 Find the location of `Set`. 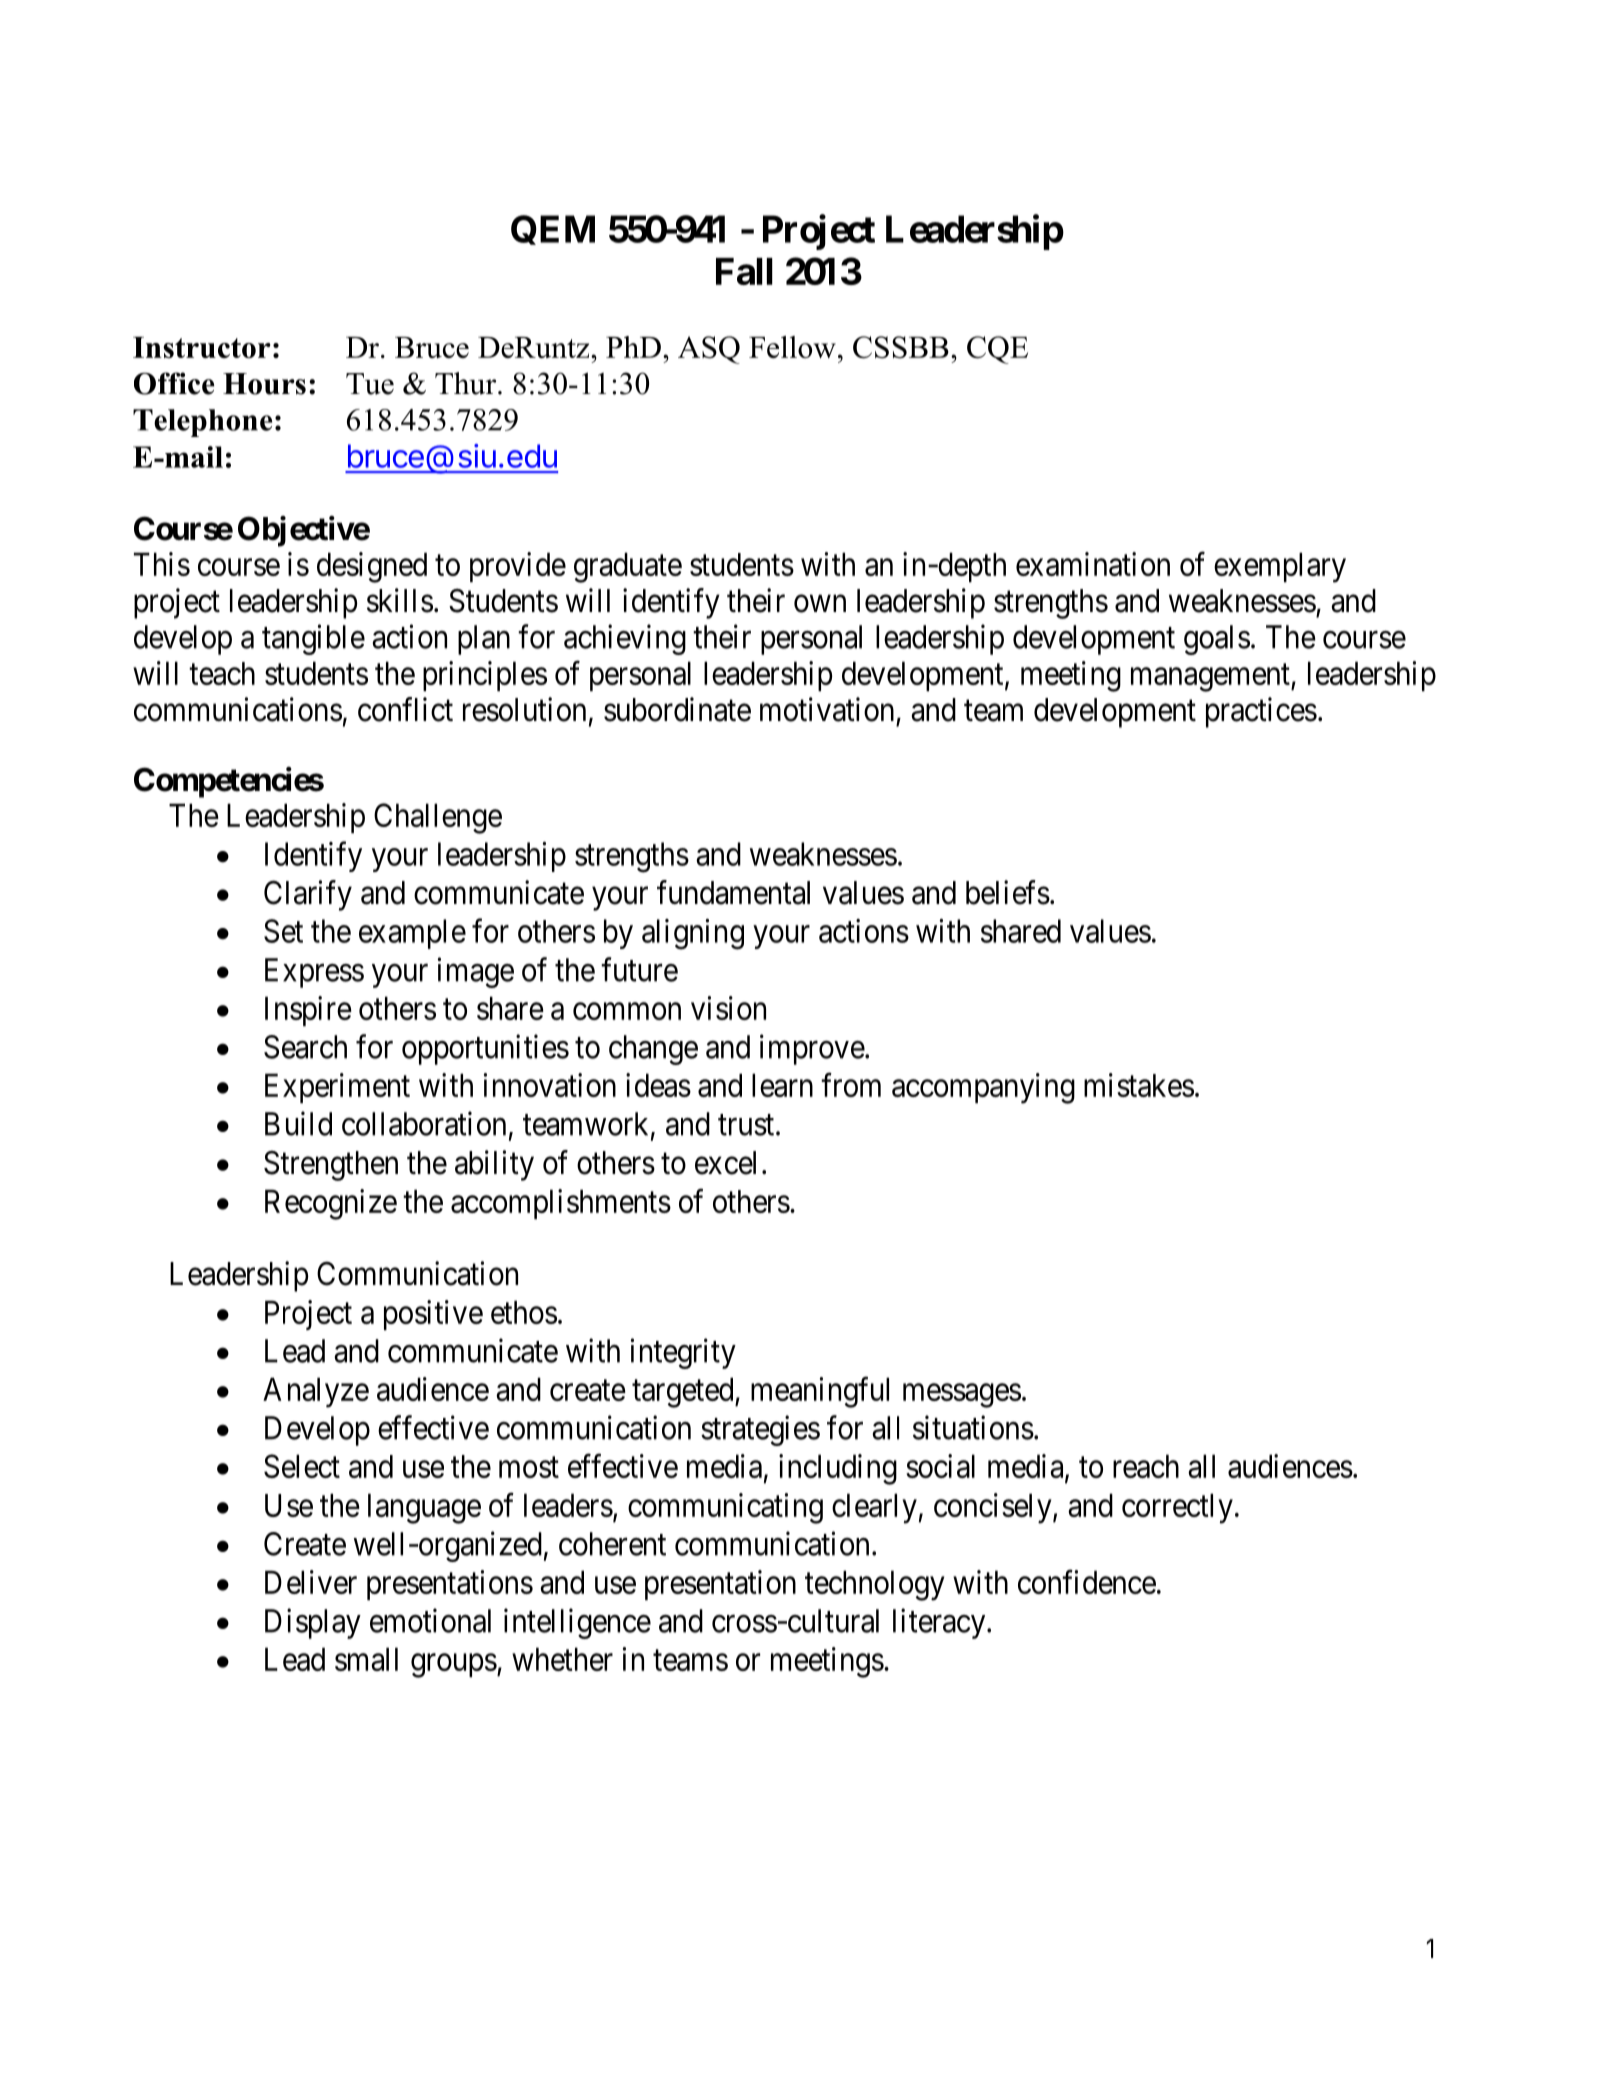

Set is located at coordinates (283, 931).
